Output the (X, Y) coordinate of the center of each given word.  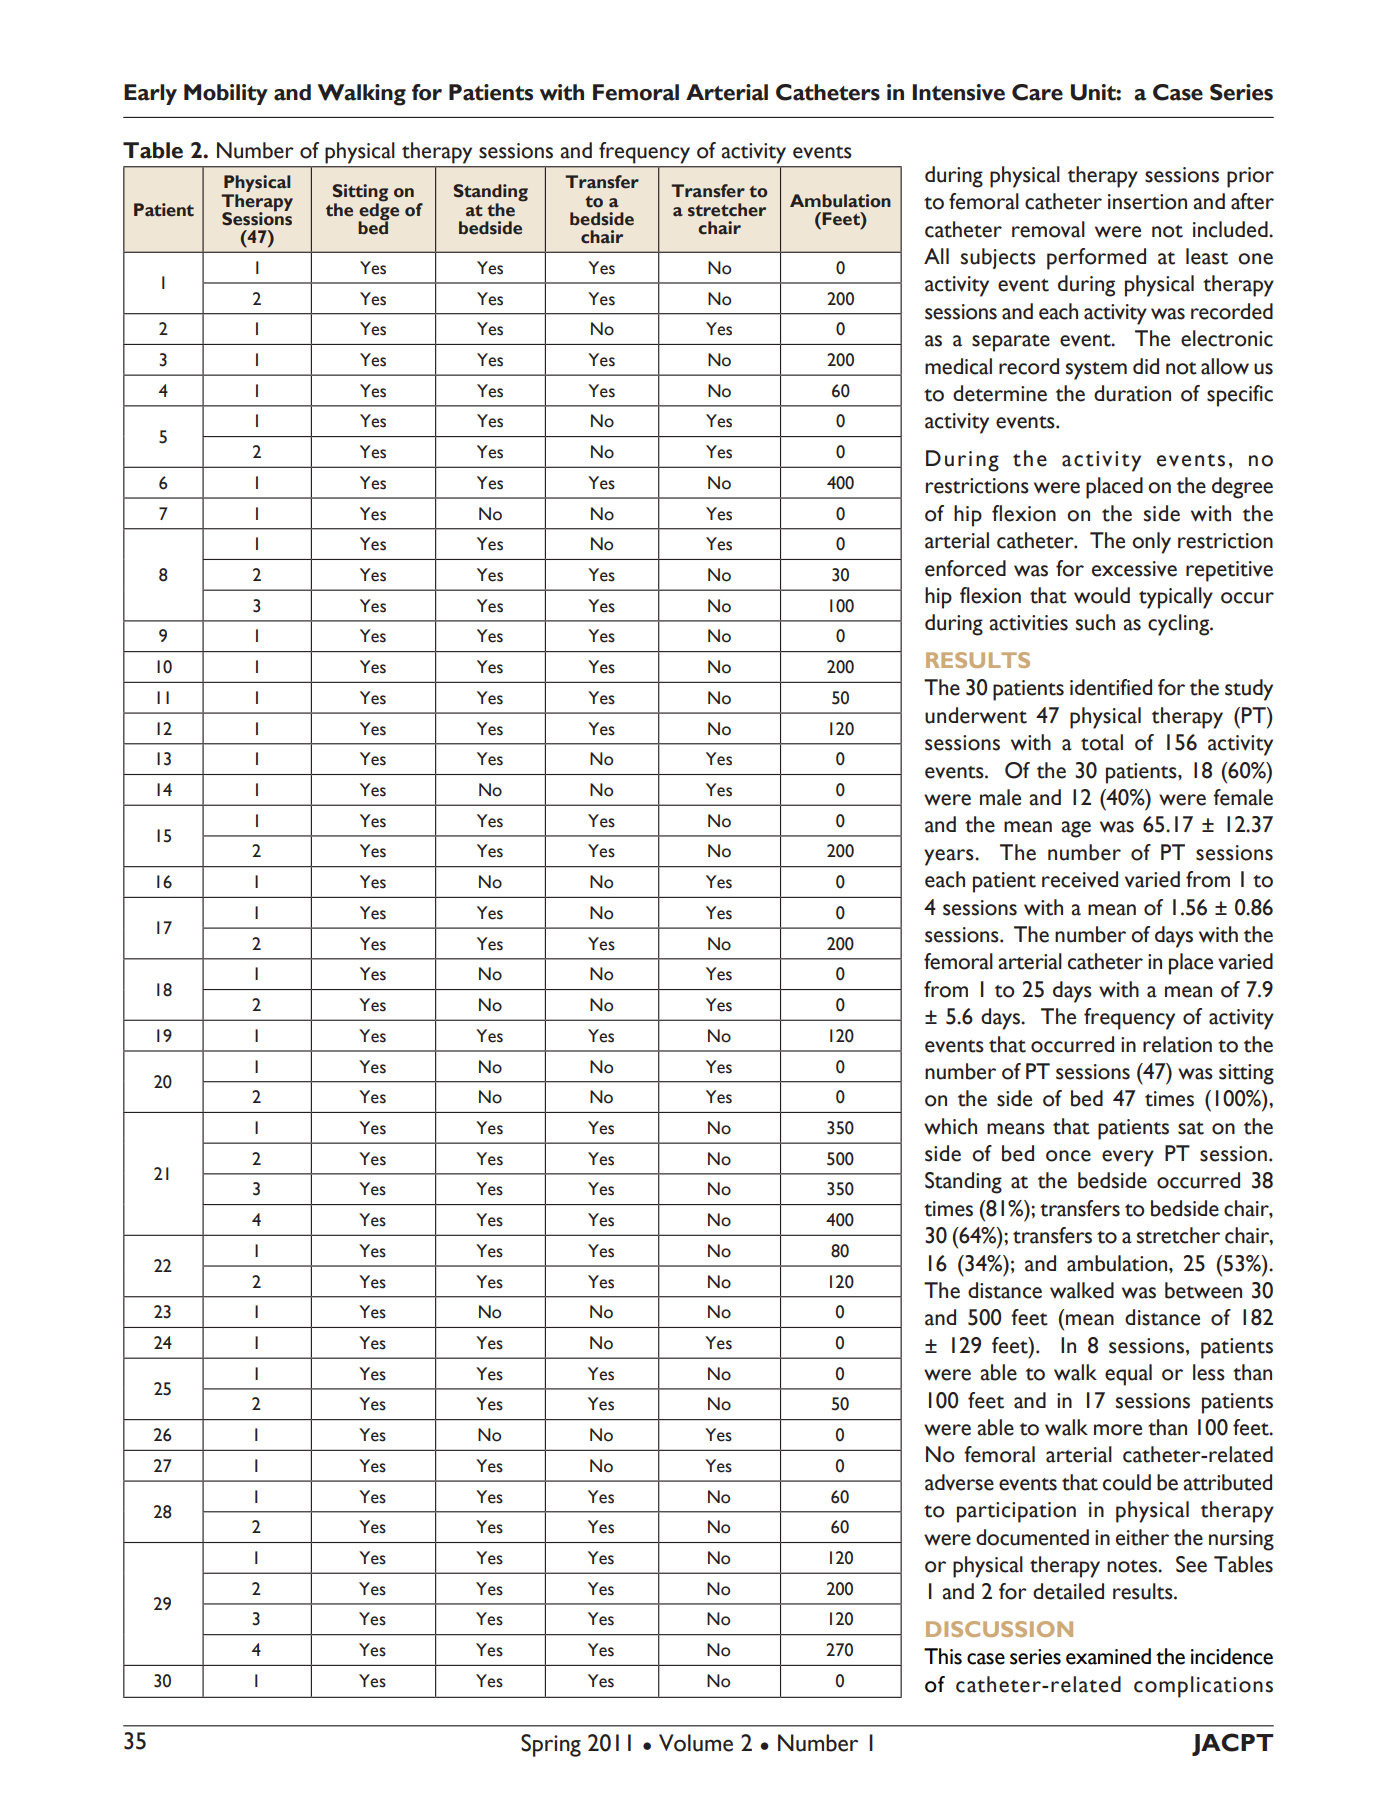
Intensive (958, 92)
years (950, 857)
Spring (551, 1745)
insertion (1147, 202)
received (1080, 879)
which (950, 1126)
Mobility (226, 94)
